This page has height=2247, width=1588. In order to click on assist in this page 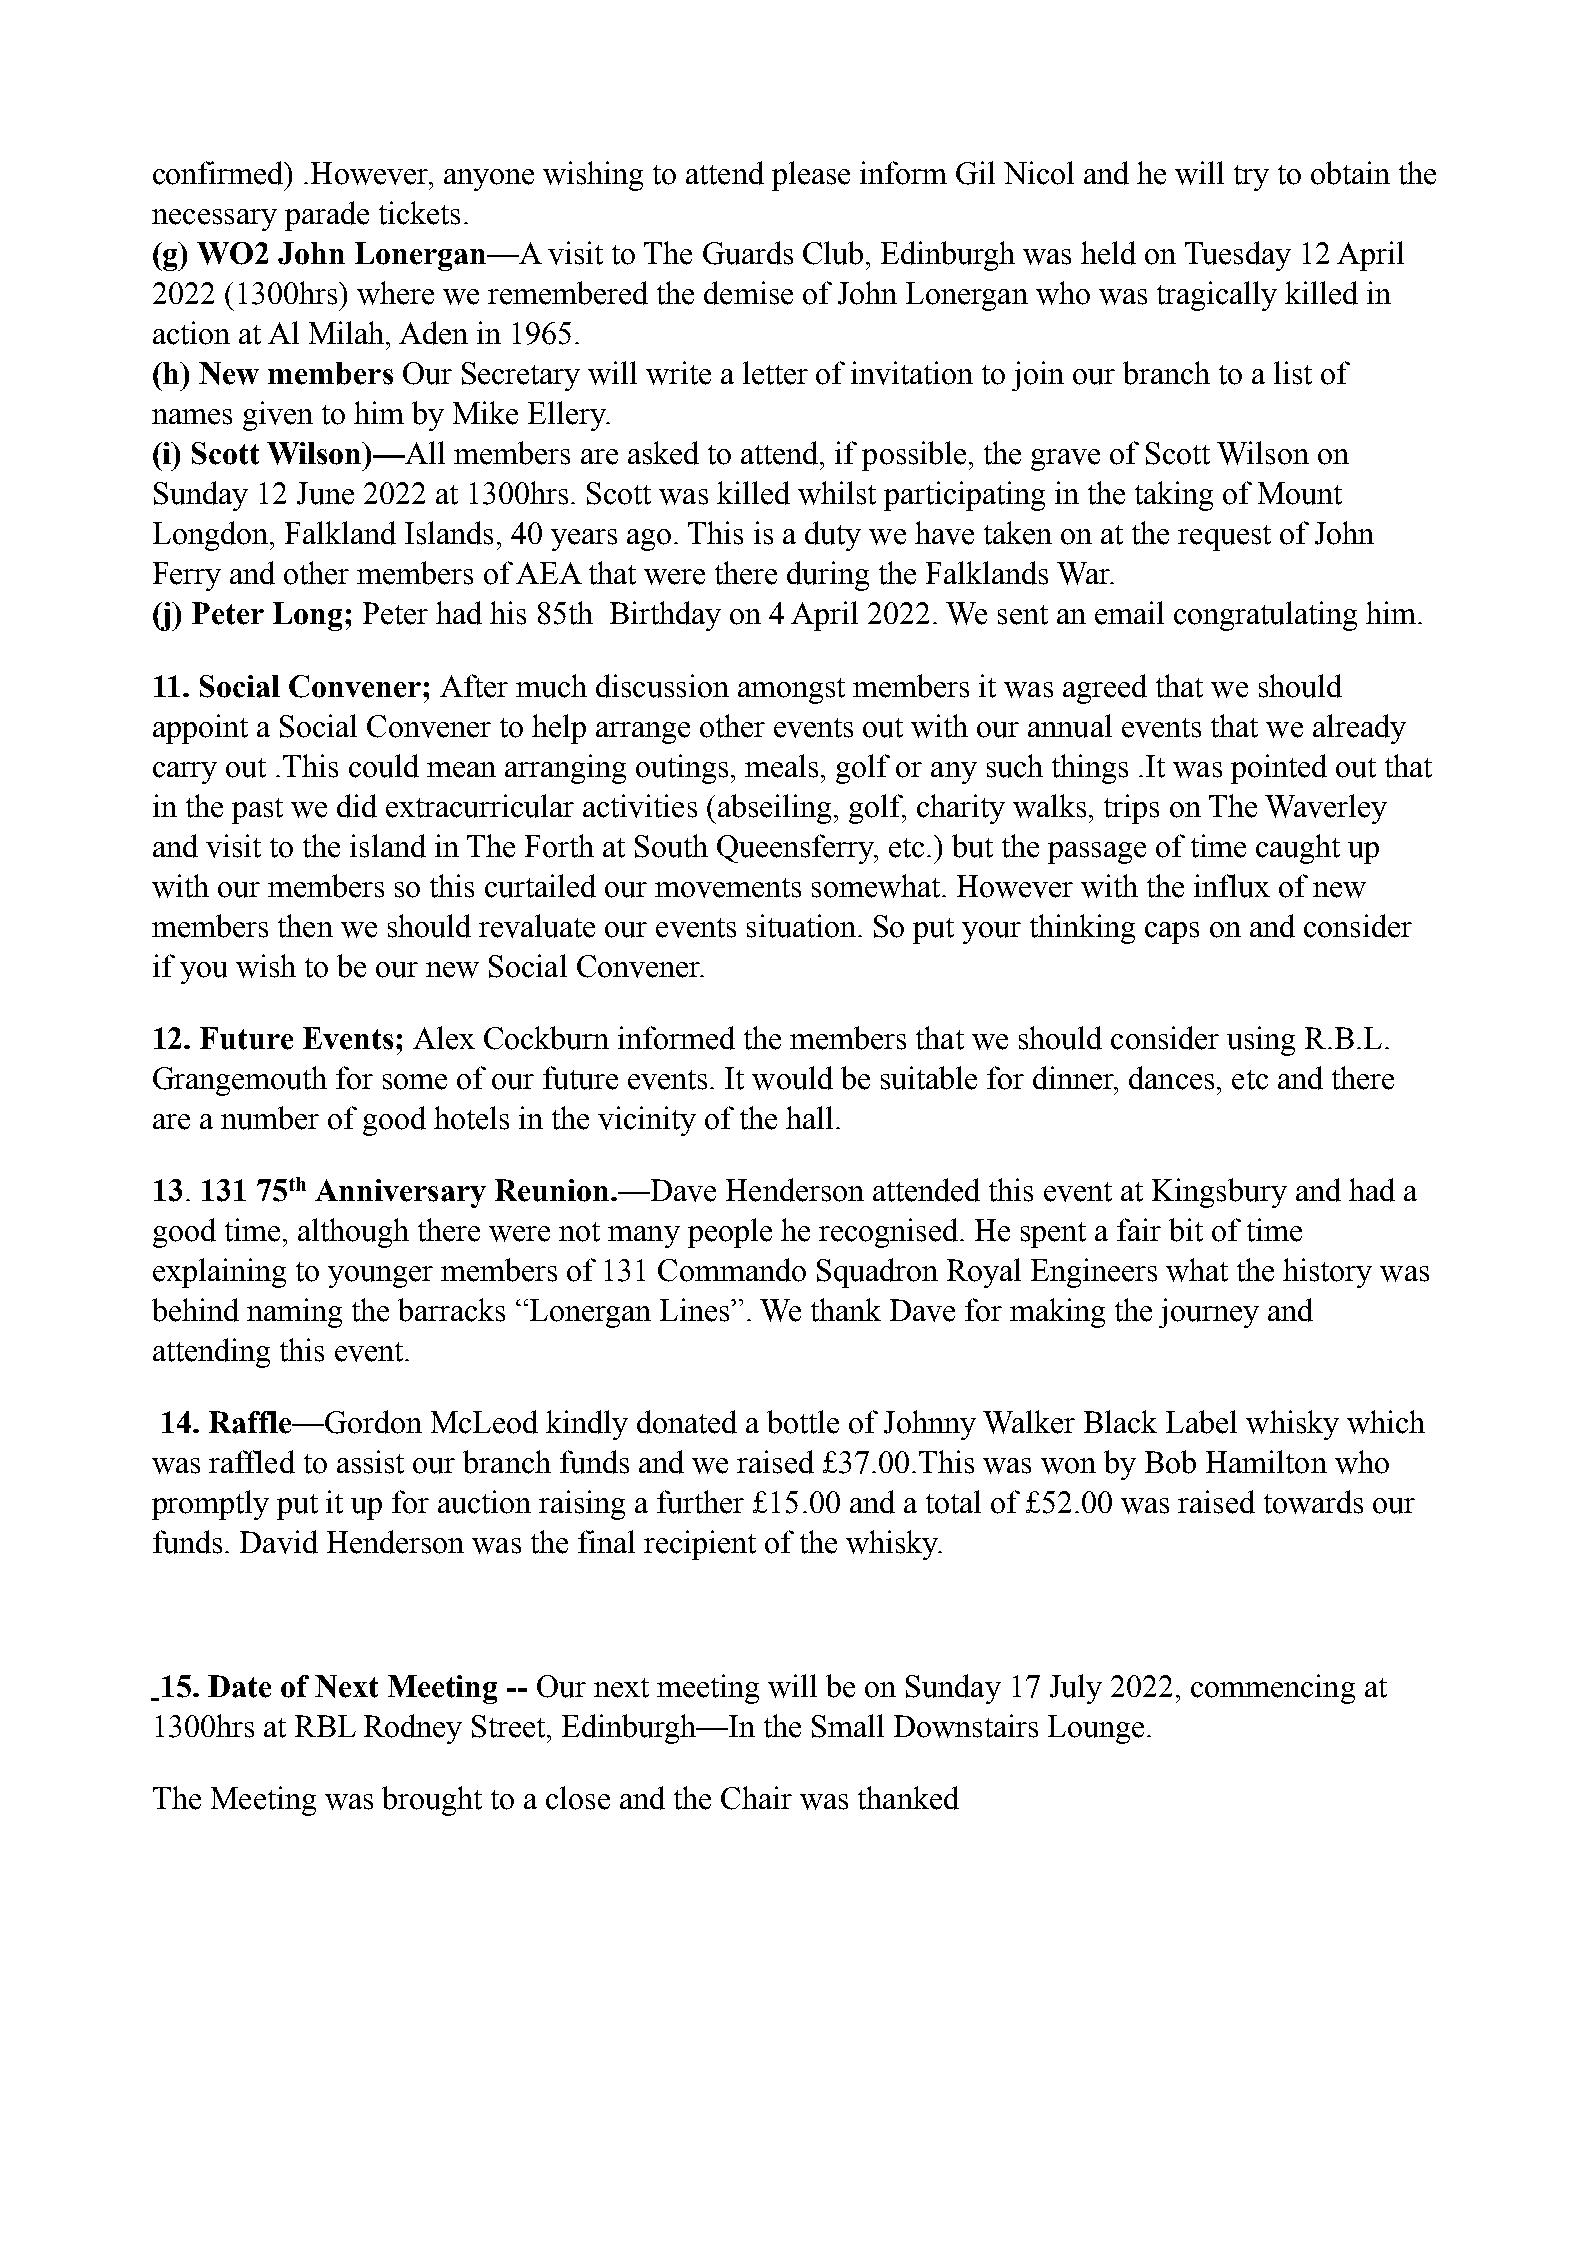, I will do `click(370, 1462)`.
